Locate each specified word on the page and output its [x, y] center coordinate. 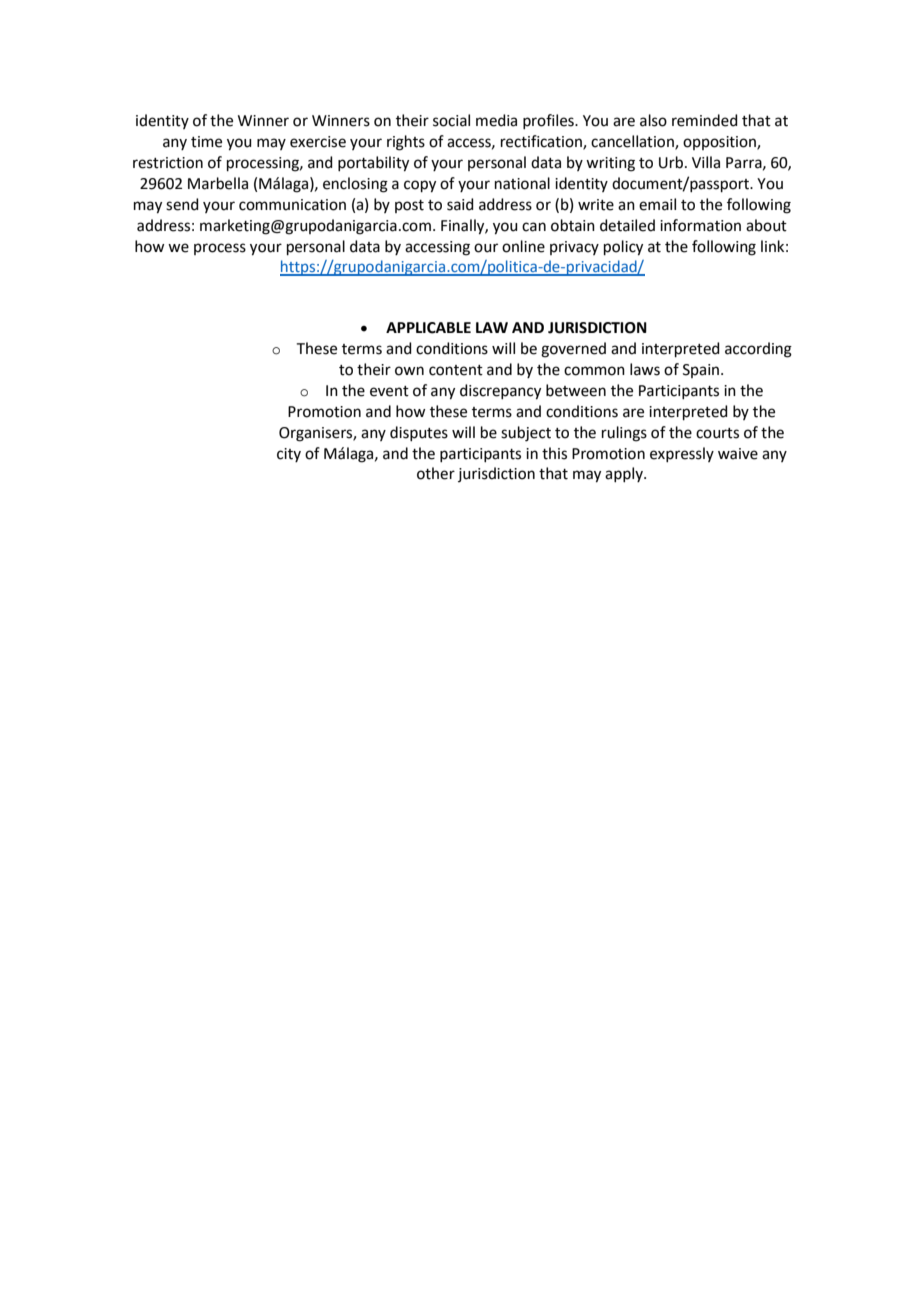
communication [292, 205]
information [700, 225]
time [206, 142]
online [523, 246]
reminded [705, 120]
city [289, 455]
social [451, 120]
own [409, 371]
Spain [702, 371]
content [456, 370]
